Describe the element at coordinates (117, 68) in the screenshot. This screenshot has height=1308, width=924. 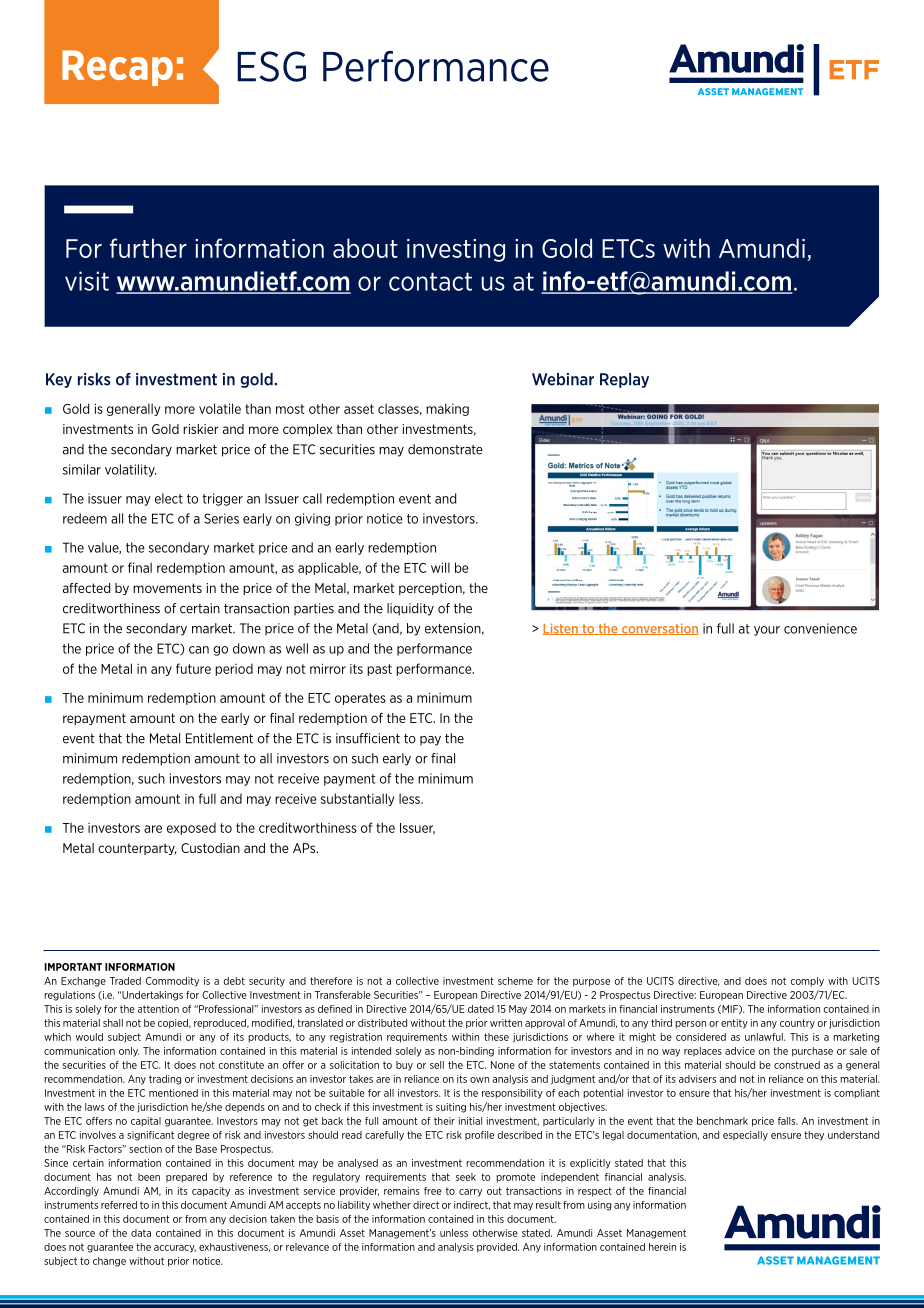
I see `Recap` at that location.
